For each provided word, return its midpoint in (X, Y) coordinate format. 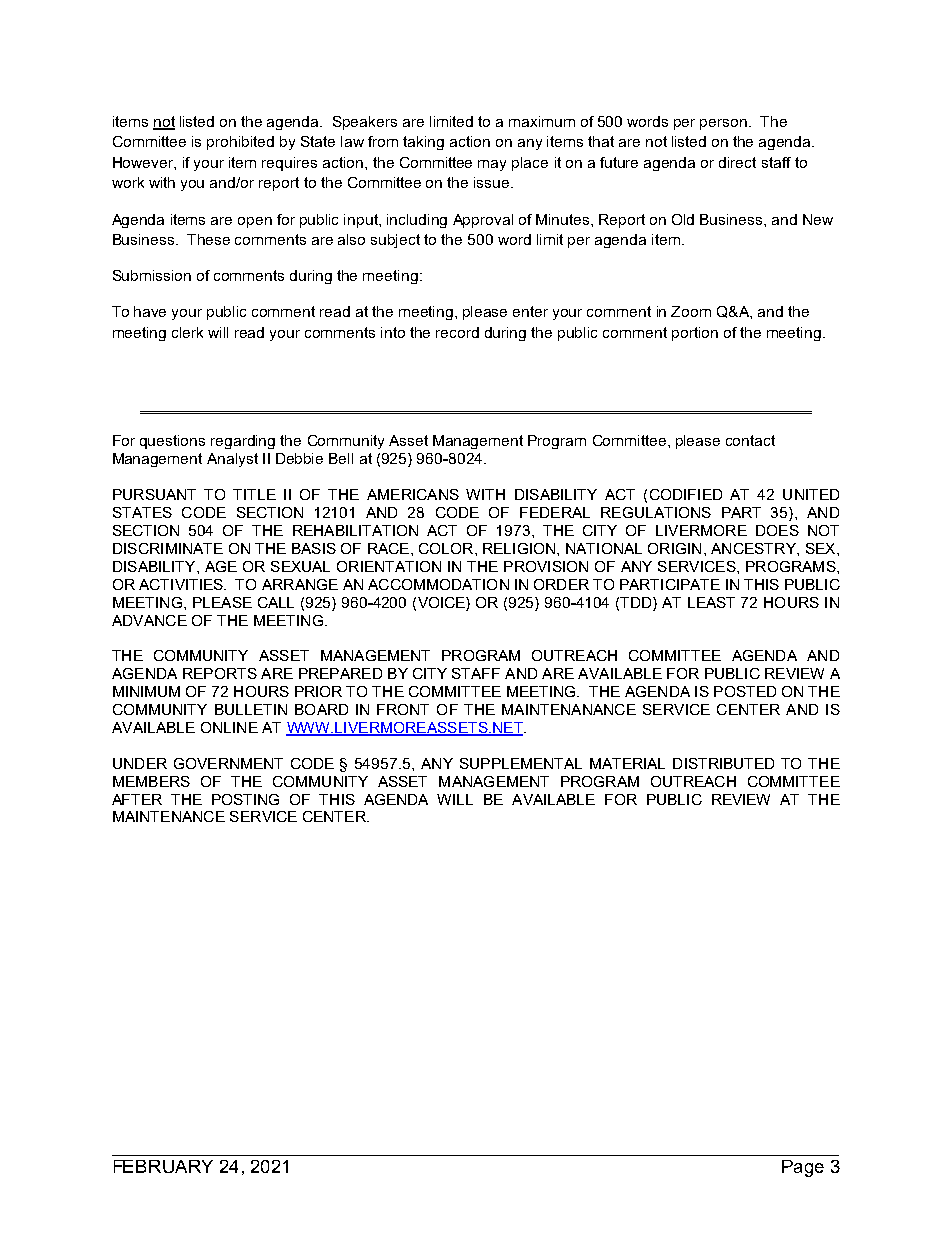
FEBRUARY (163, 1166)
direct (737, 162)
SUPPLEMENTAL (521, 763)
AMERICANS (413, 494)
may (492, 165)
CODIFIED (686, 494)
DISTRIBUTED (723, 763)
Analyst (232, 460)
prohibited (240, 143)
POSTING (245, 799)
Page (803, 1168)
